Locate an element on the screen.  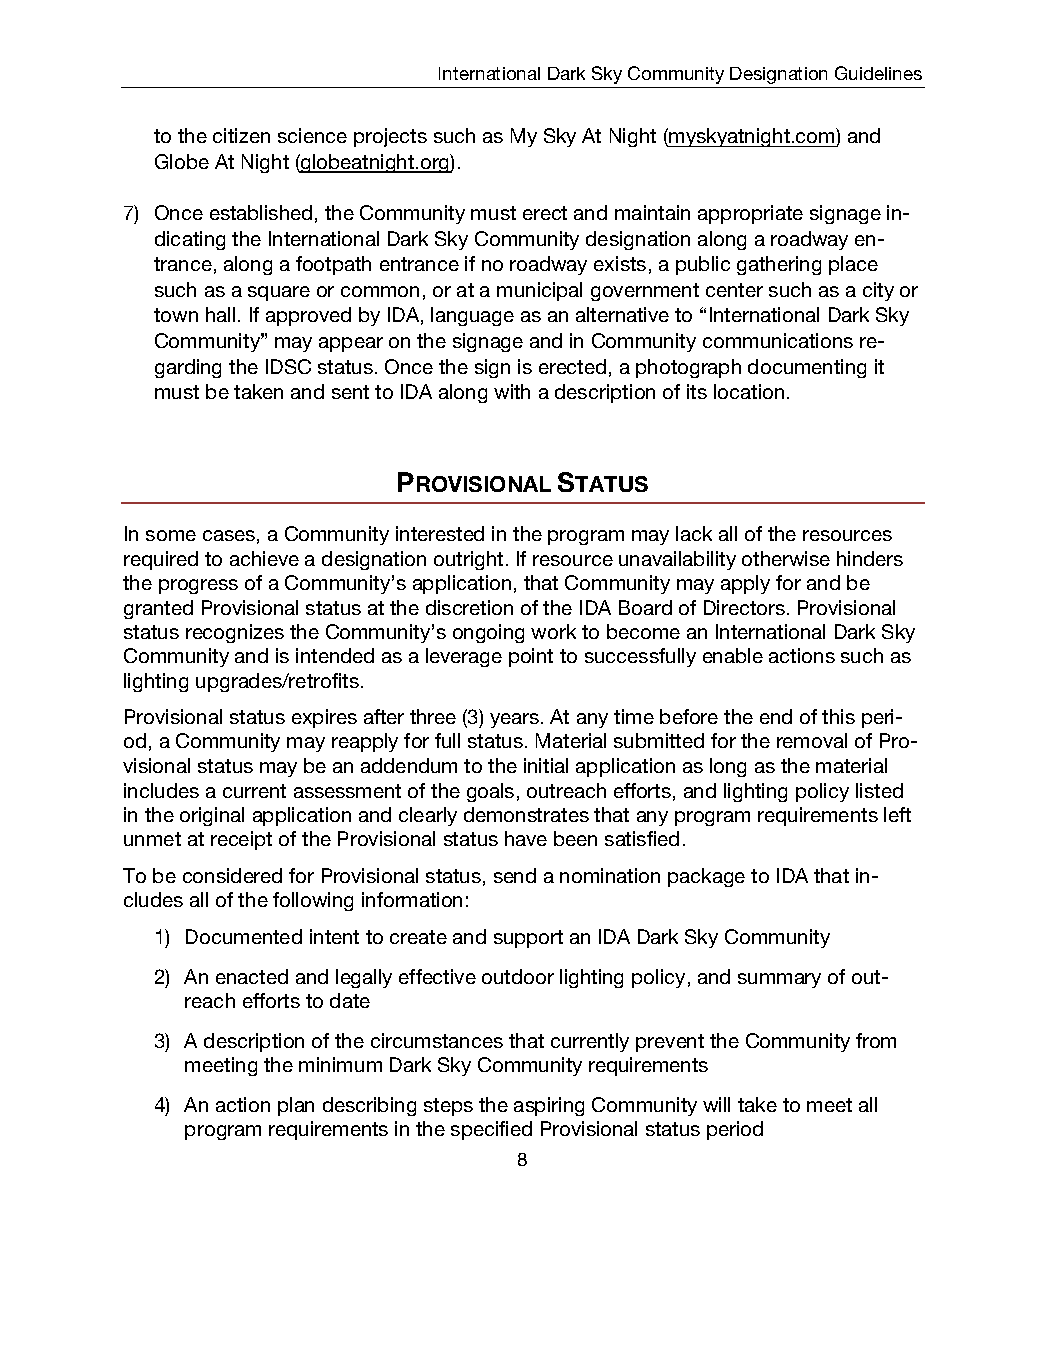
with is located at coordinates (512, 391).
